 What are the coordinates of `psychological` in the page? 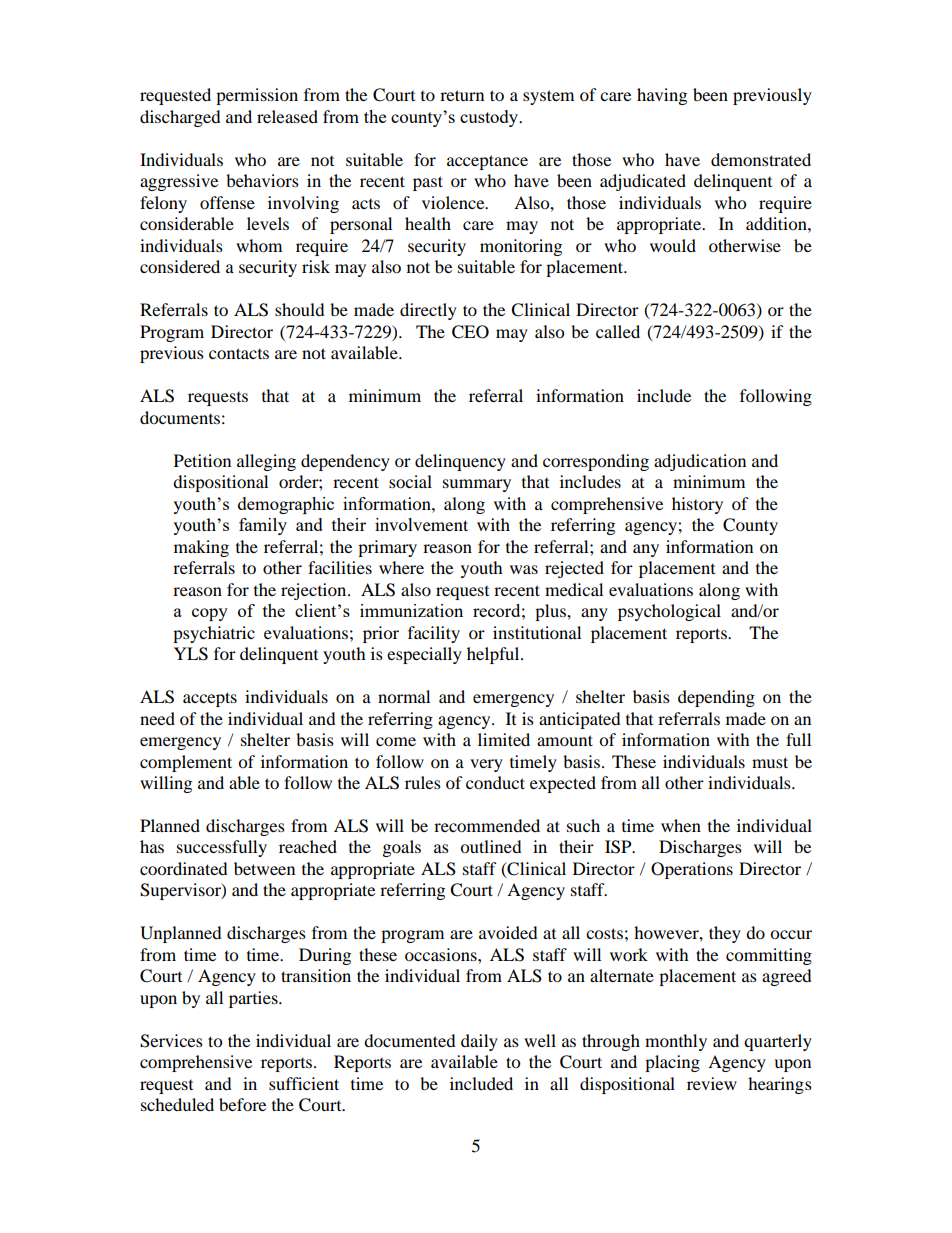 It's located at (669, 612).
